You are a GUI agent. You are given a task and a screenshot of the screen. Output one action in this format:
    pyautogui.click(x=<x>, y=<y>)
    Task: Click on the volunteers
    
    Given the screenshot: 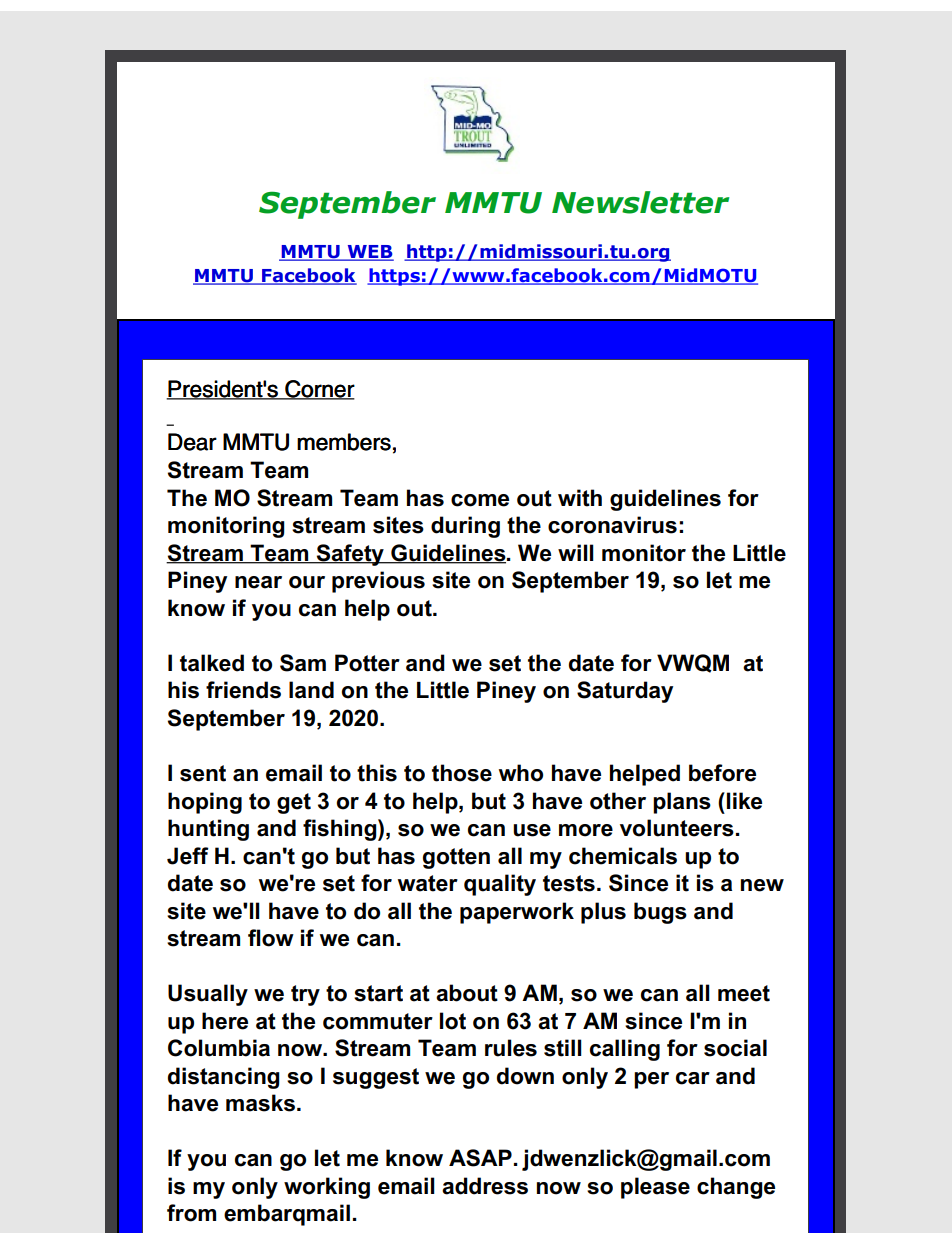 What is the action you would take?
    pyautogui.click(x=677, y=828)
